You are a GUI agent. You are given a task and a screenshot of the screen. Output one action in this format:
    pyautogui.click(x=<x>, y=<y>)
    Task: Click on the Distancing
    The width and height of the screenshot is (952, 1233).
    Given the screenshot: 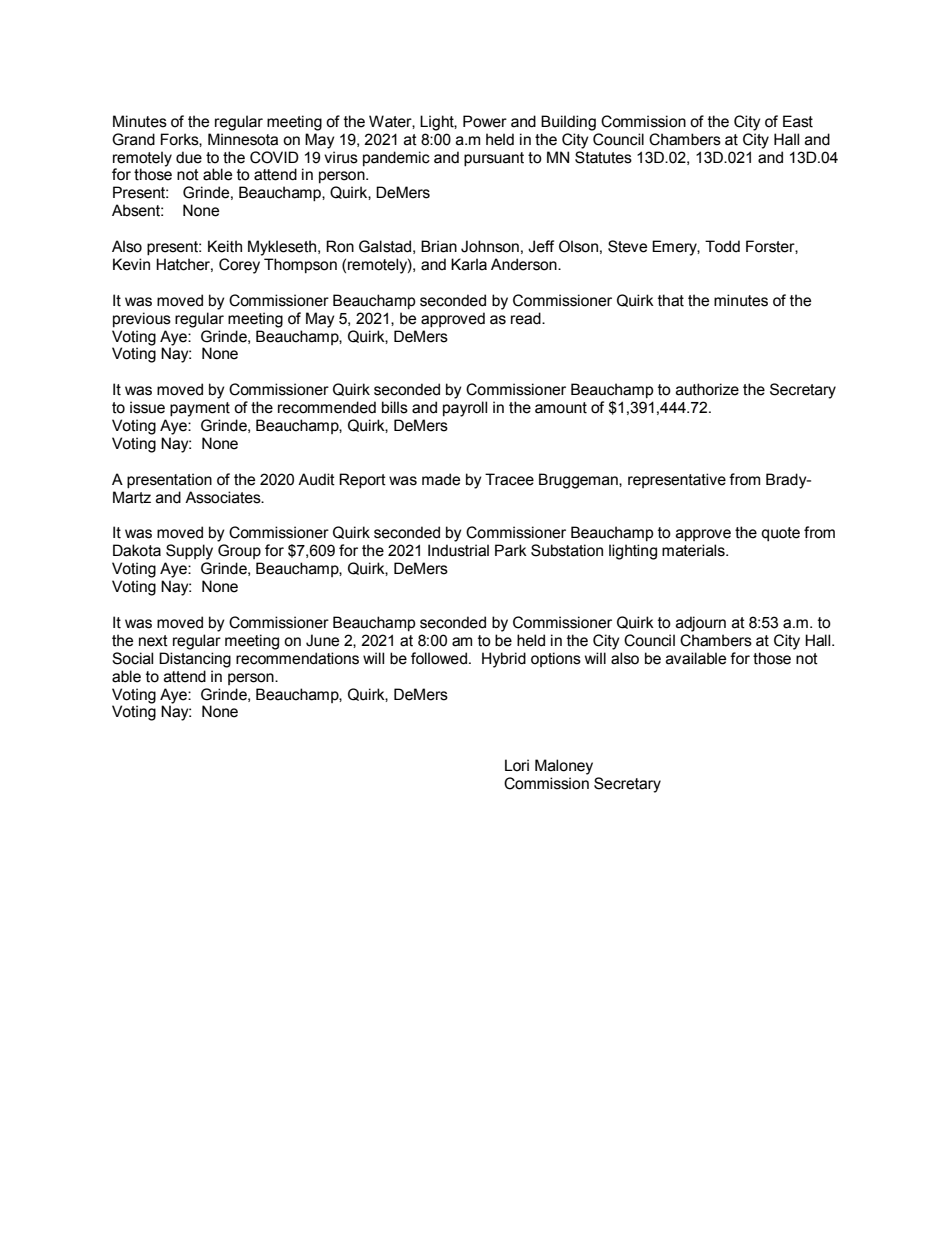 What is the action you would take?
    pyautogui.click(x=195, y=660)
